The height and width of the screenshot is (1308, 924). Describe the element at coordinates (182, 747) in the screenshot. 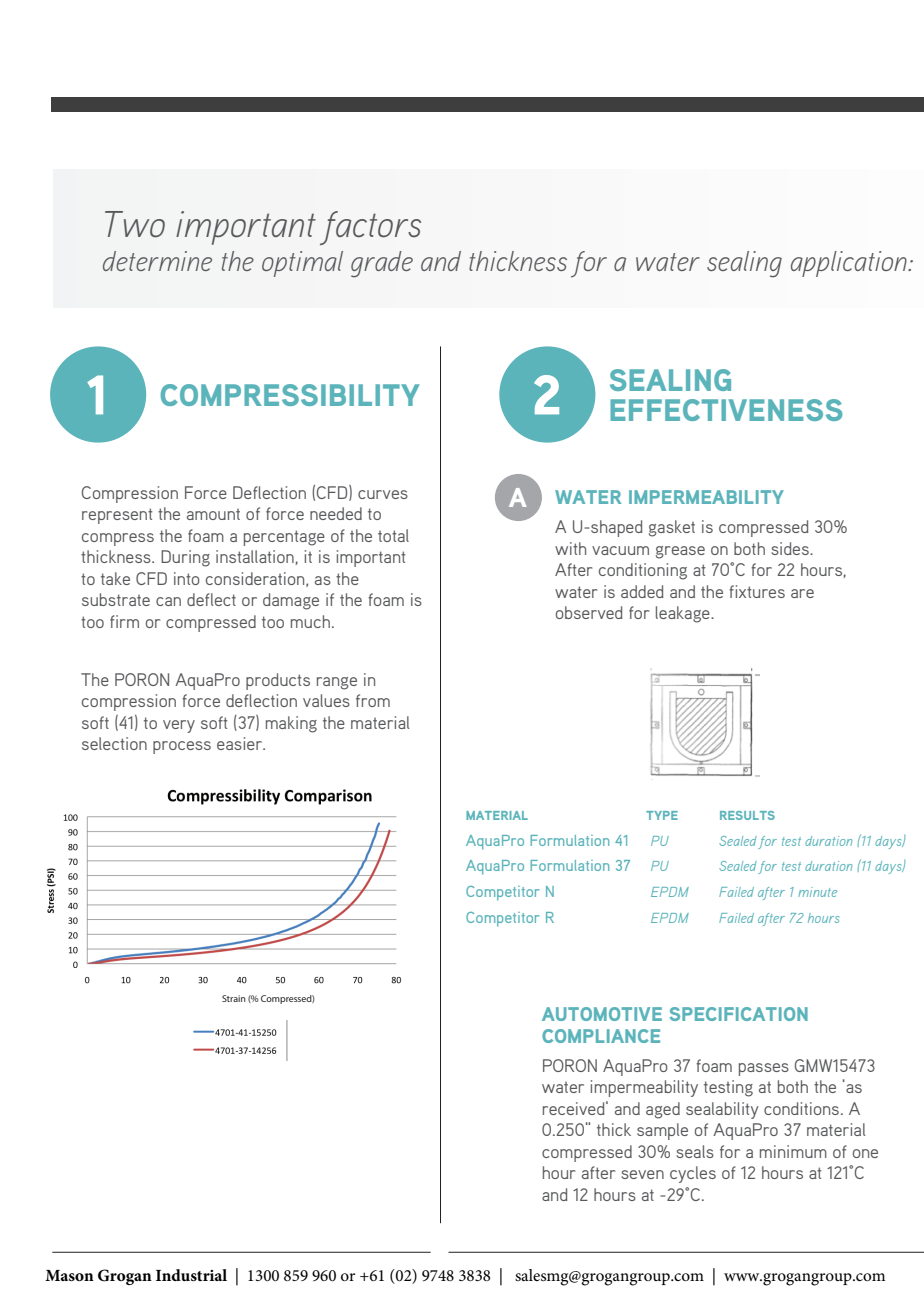

I see `process` at that location.
